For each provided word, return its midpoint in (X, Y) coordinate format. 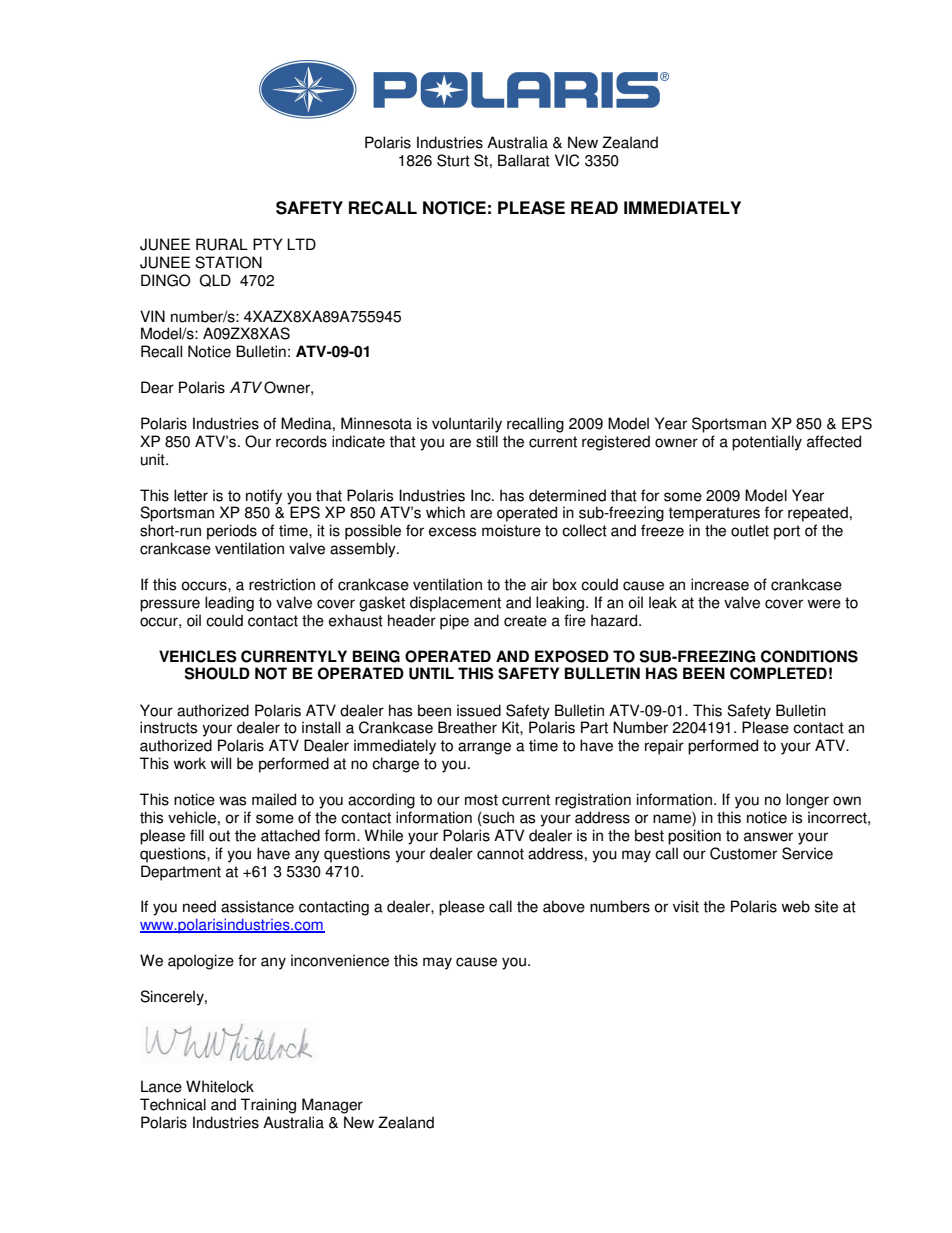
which (445, 512)
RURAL (222, 244)
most (481, 800)
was (232, 801)
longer (807, 801)
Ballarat (524, 160)
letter (191, 495)
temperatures (714, 514)
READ (594, 207)
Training (268, 1106)
